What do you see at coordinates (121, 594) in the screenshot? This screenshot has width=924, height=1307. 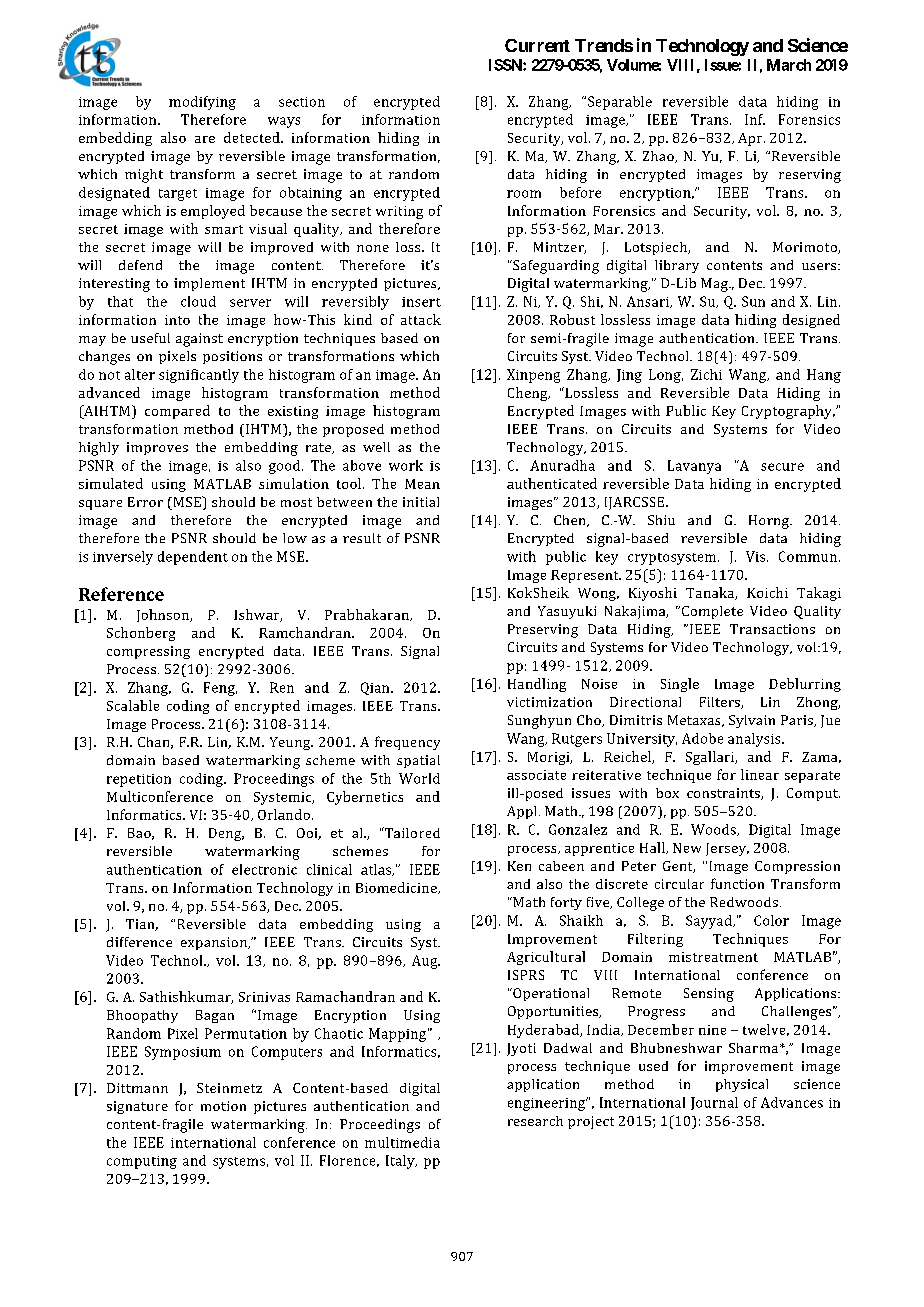 I see `Reference` at bounding box center [121, 594].
